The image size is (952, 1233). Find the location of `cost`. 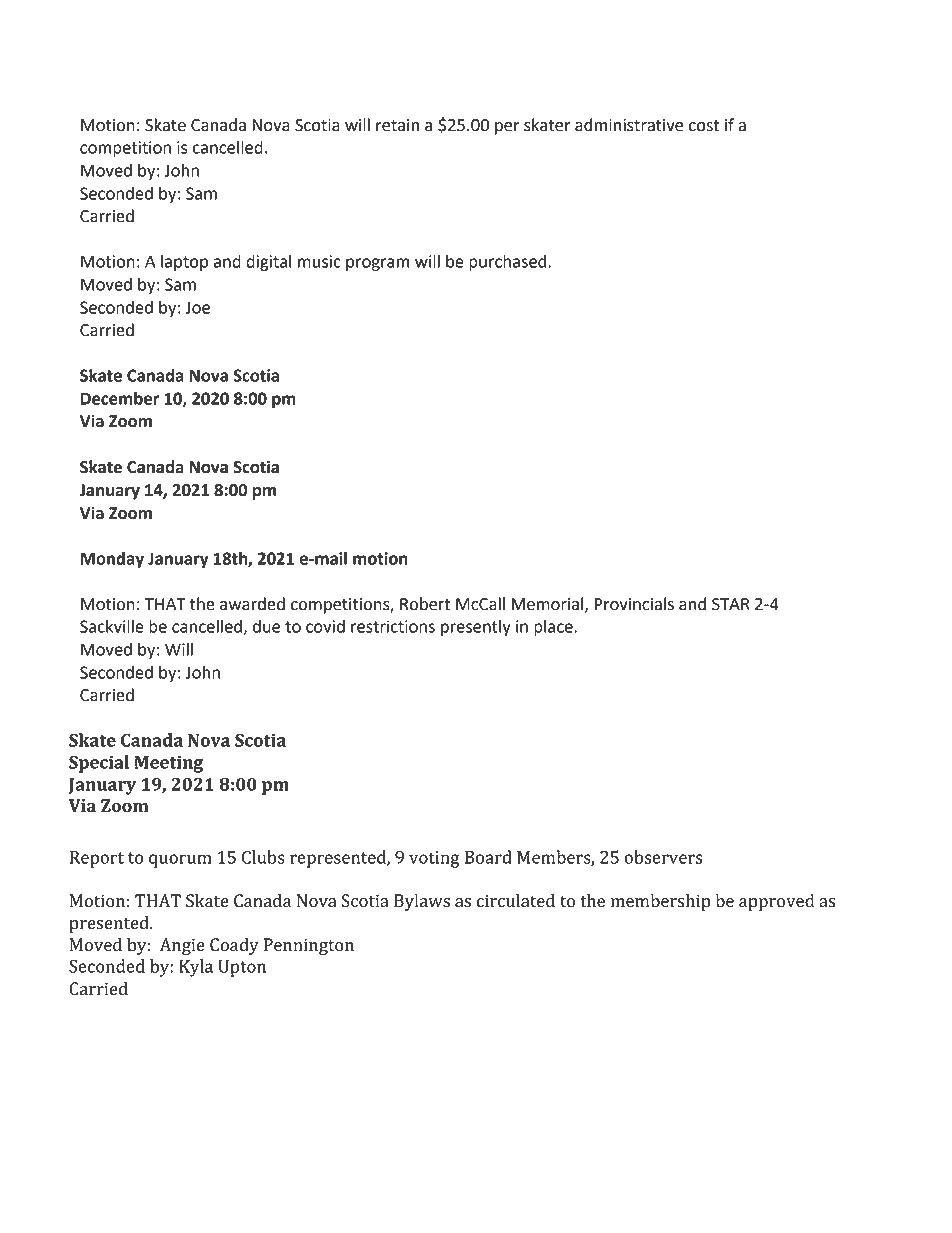

cost is located at coordinates (704, 126).
